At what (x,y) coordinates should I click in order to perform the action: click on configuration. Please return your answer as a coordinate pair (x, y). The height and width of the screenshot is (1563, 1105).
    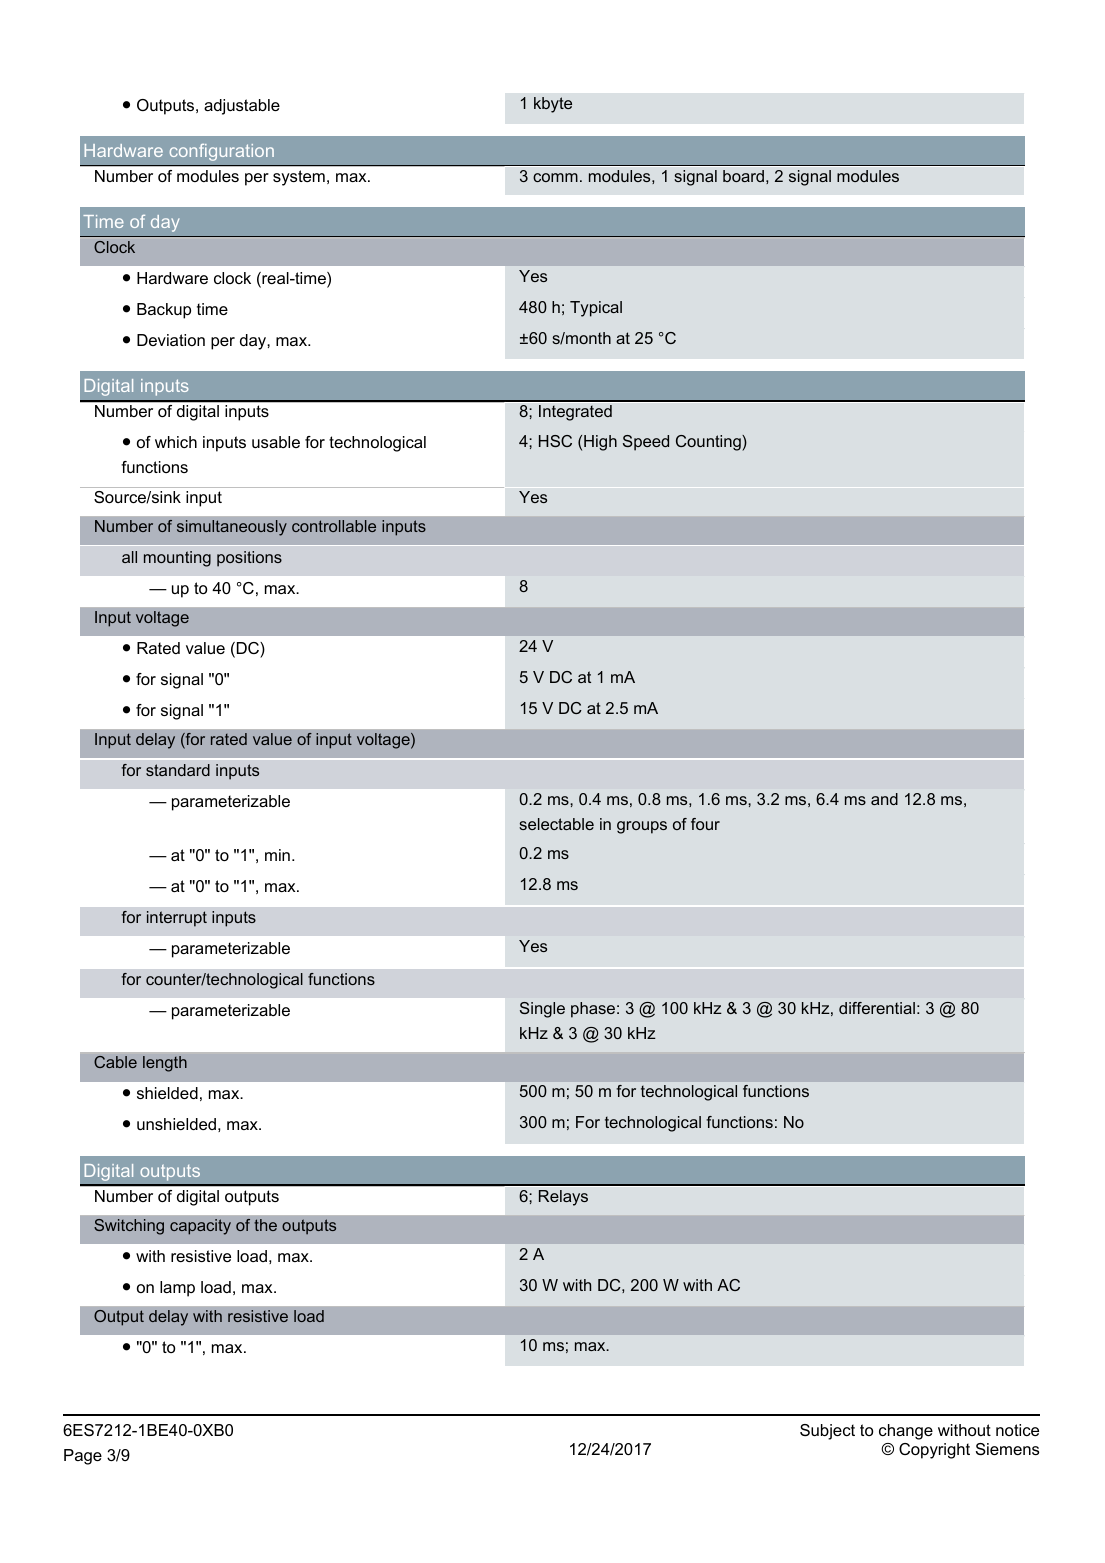
    Looking at the image, I should click on (222, 152).
